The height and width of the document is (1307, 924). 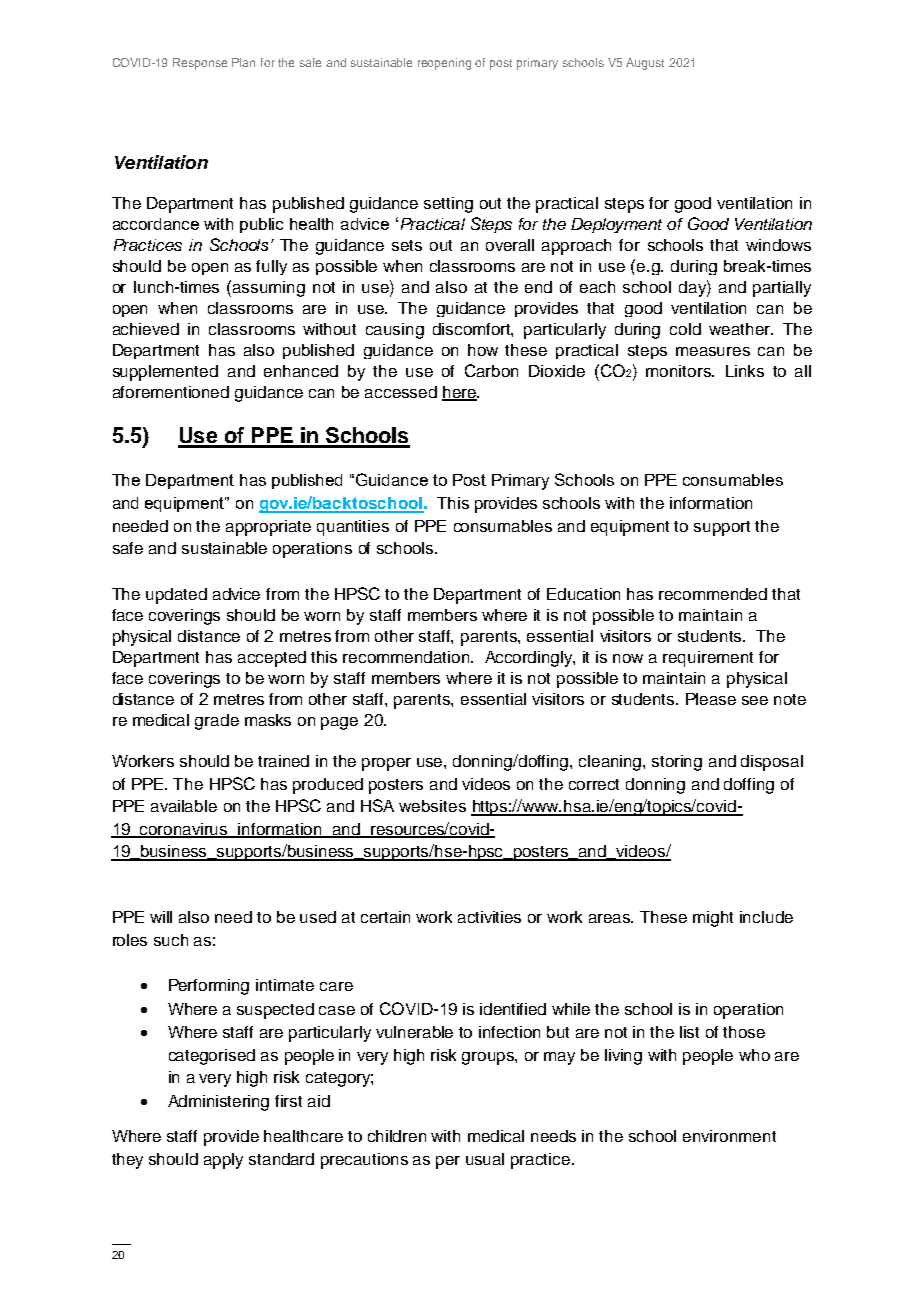 What do you see at coordinates (729, 1136) in the document?
I see `environment` at bounding box center [729, 1136].
